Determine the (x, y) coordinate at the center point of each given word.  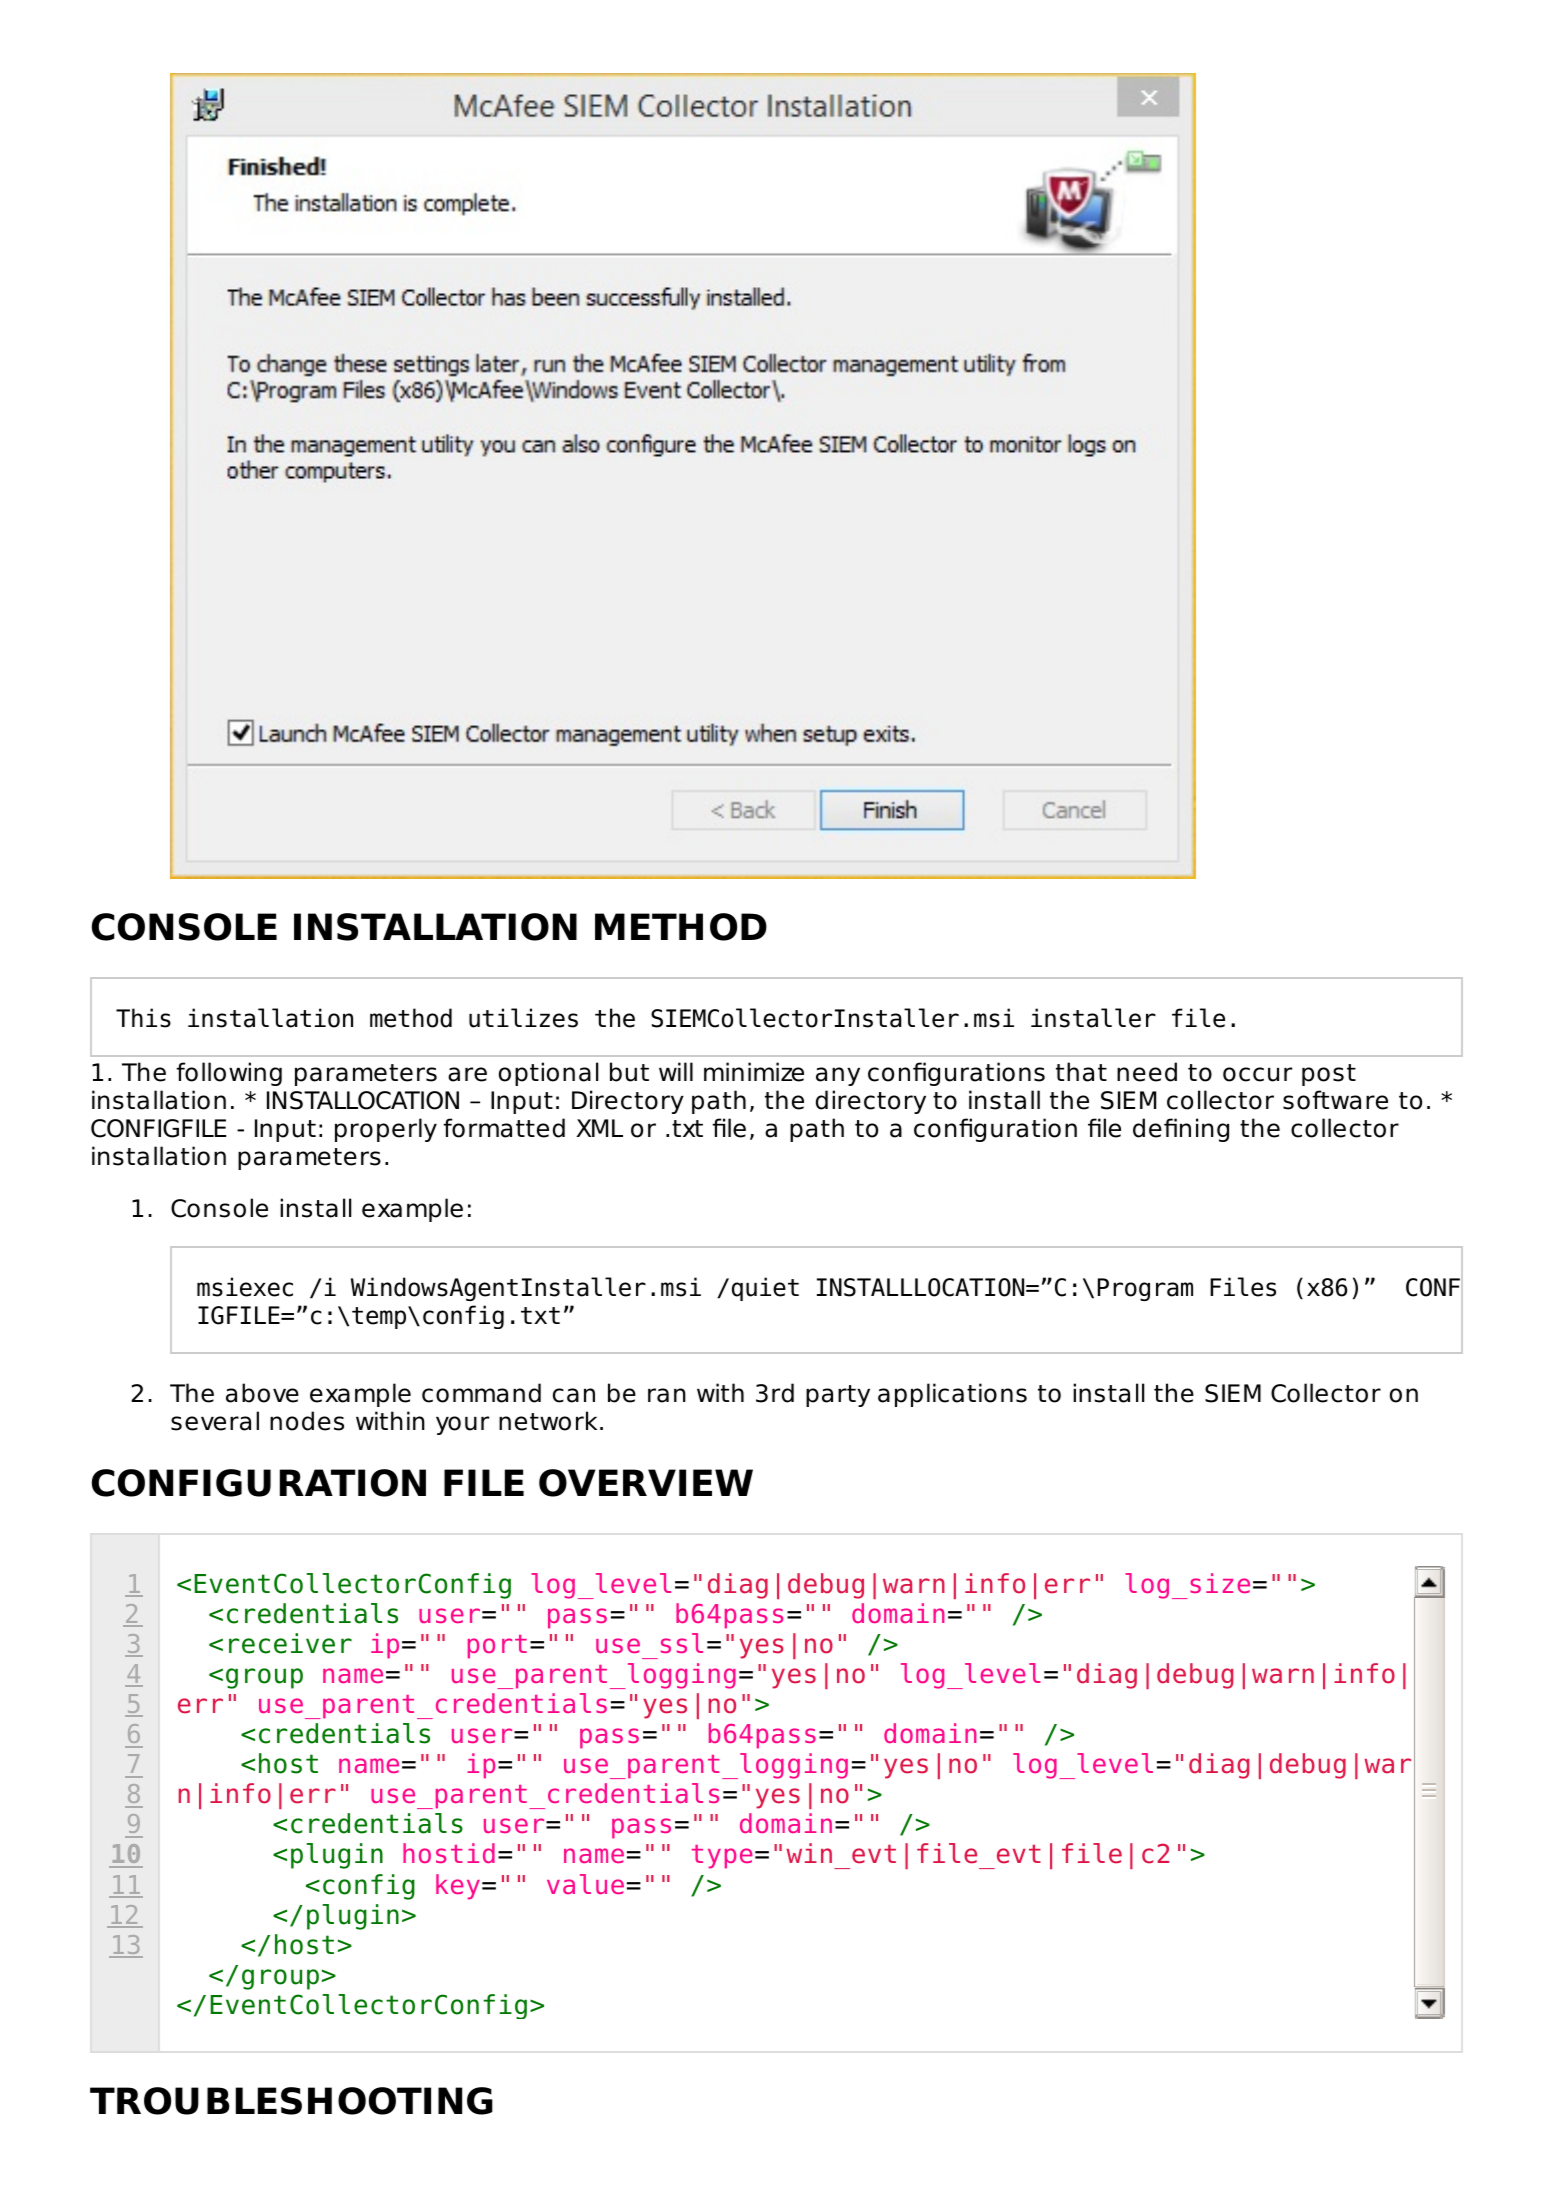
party (838, 1396)
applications (952, 1395)
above (262, 1393)
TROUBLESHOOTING (291, 2101)
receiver (290, 1643)
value (585, 1884)
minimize (754, 1072)
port (497, 1647)
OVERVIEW (646, 1483)
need (1147, 1072)
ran (667, 1395)
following (229, 1074)
